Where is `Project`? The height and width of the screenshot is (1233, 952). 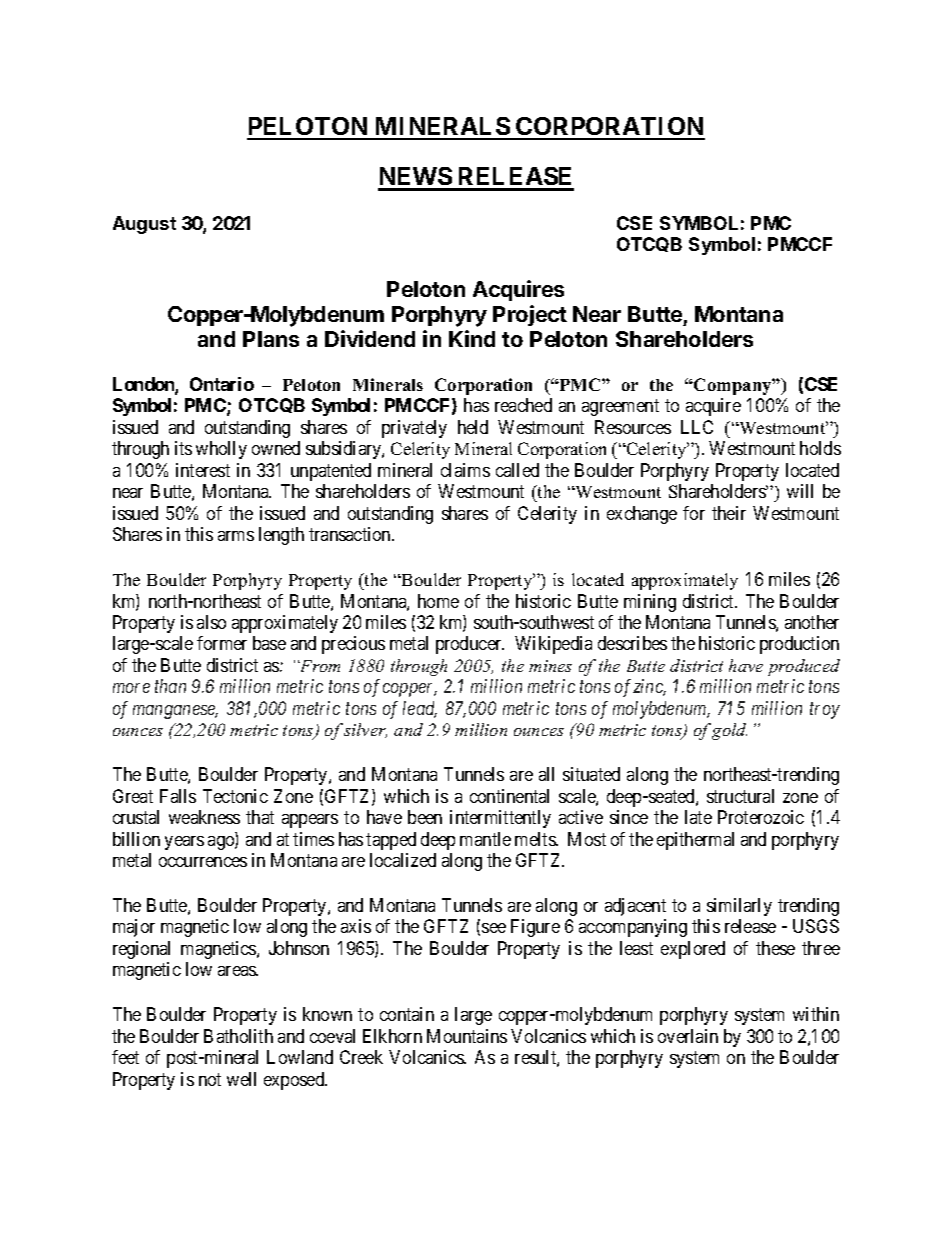 Project is located at coordinates (530, 315).
